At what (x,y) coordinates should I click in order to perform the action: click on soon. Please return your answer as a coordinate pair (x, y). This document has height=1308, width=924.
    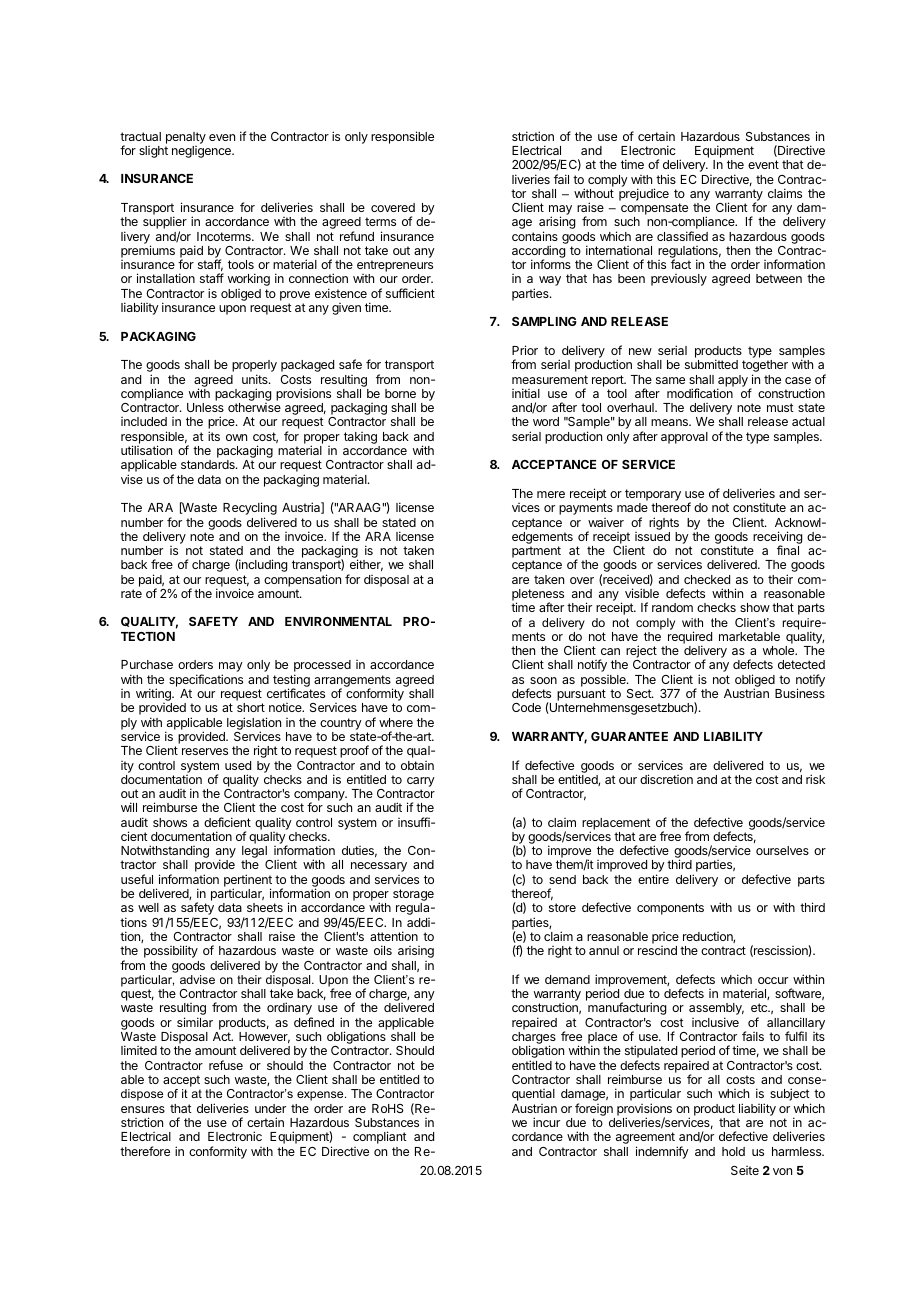
    Looking at the image, I should click on (543, 680).
